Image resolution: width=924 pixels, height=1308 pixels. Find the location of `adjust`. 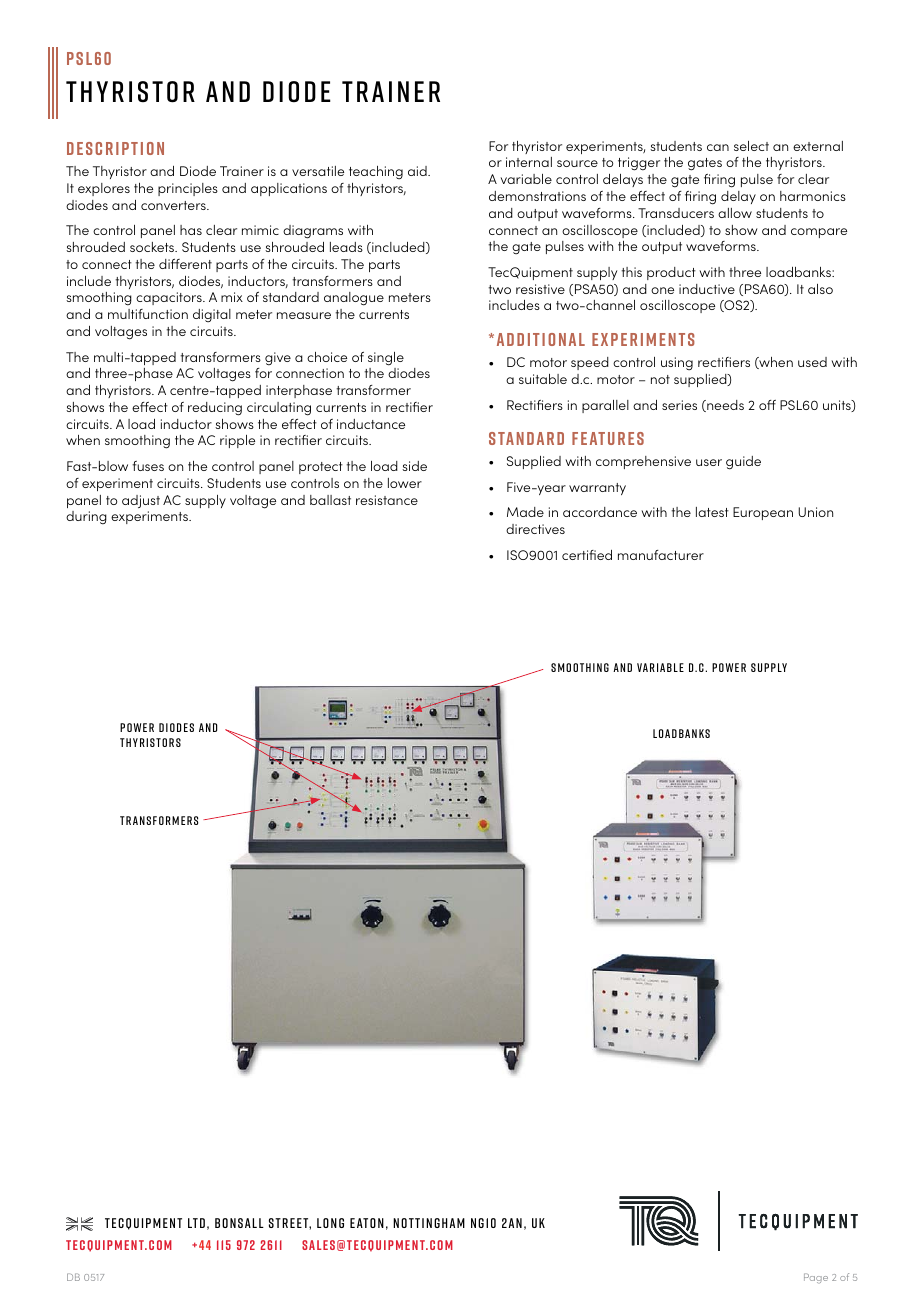

adjust is located at coordinates (141, 501).
